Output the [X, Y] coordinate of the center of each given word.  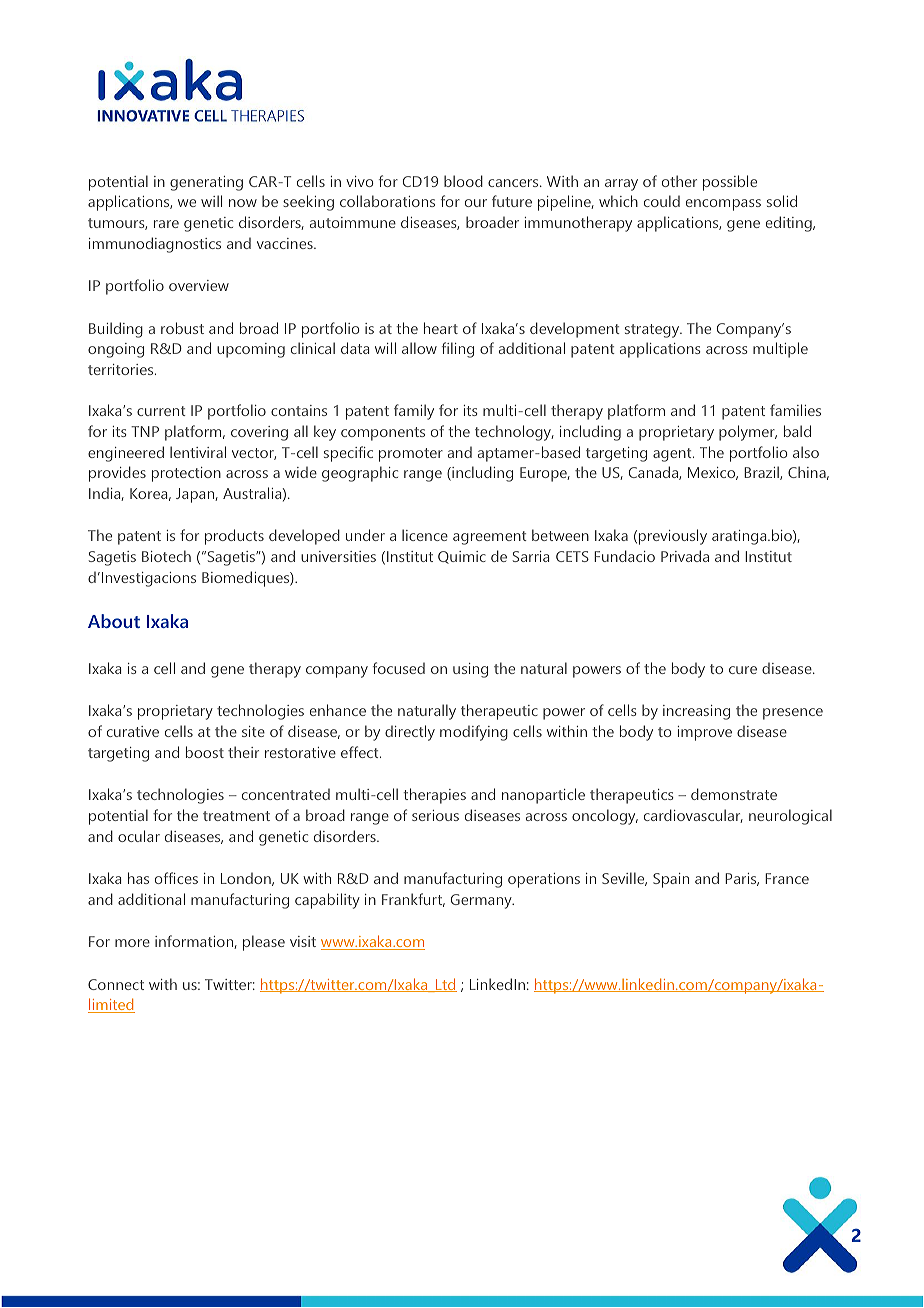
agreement [490, 538]
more [132, 943]
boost [205, 752]
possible [730, 183]
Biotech [166, 556]
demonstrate [734, 794]
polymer [748, 433]
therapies [434, 796]
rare [166, 224]
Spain [671, 880]
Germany [482, 901]
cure [743, 670]
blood [463, 181]
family [414, 412]
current [161, 411]
